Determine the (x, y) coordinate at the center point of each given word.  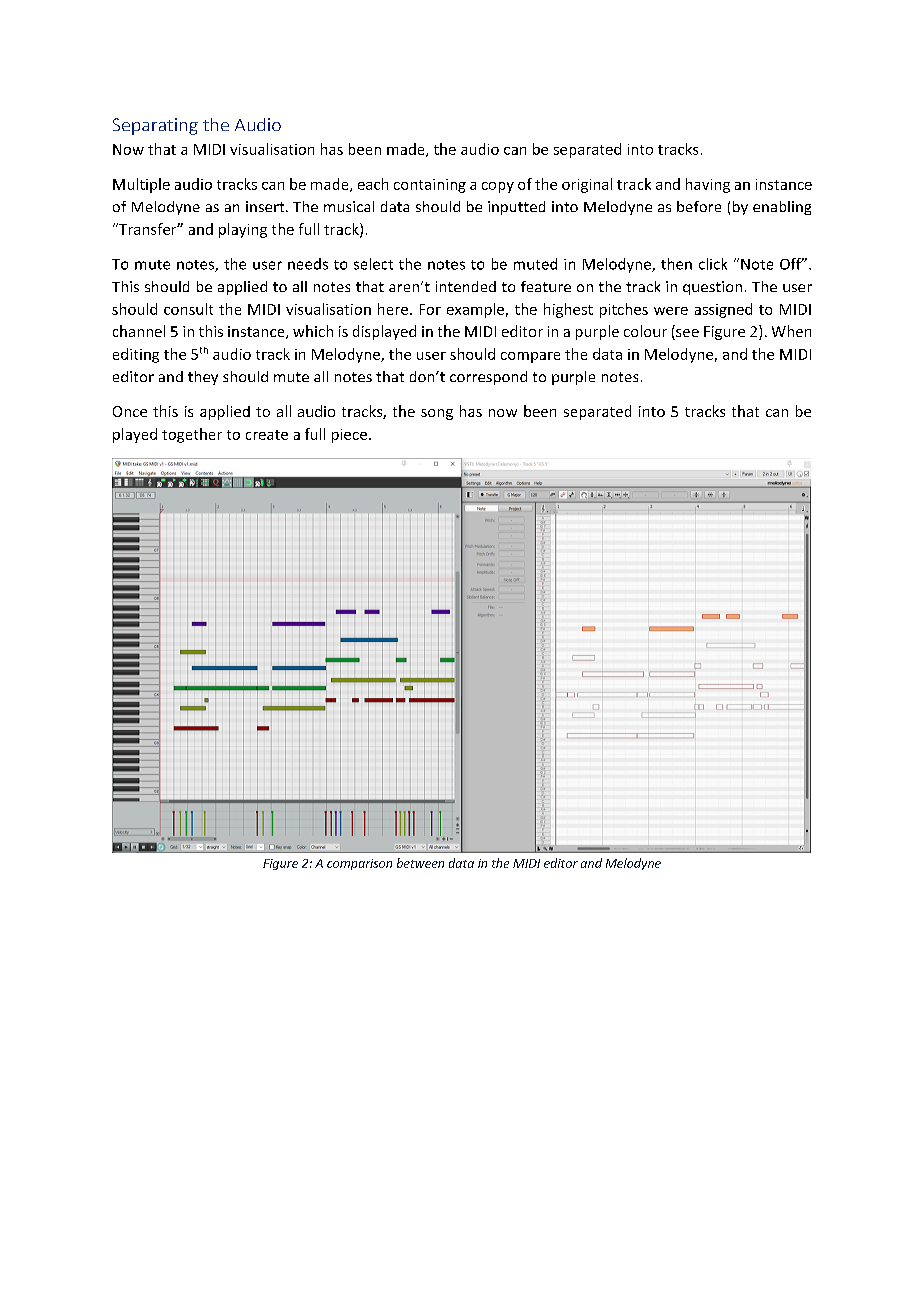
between (420, 863)
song (437, 414)
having (708, 185)
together (192, 435)
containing (430, 186)
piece (349, 436)
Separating (155, 126)
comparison (359, 864)
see (686, 334)
